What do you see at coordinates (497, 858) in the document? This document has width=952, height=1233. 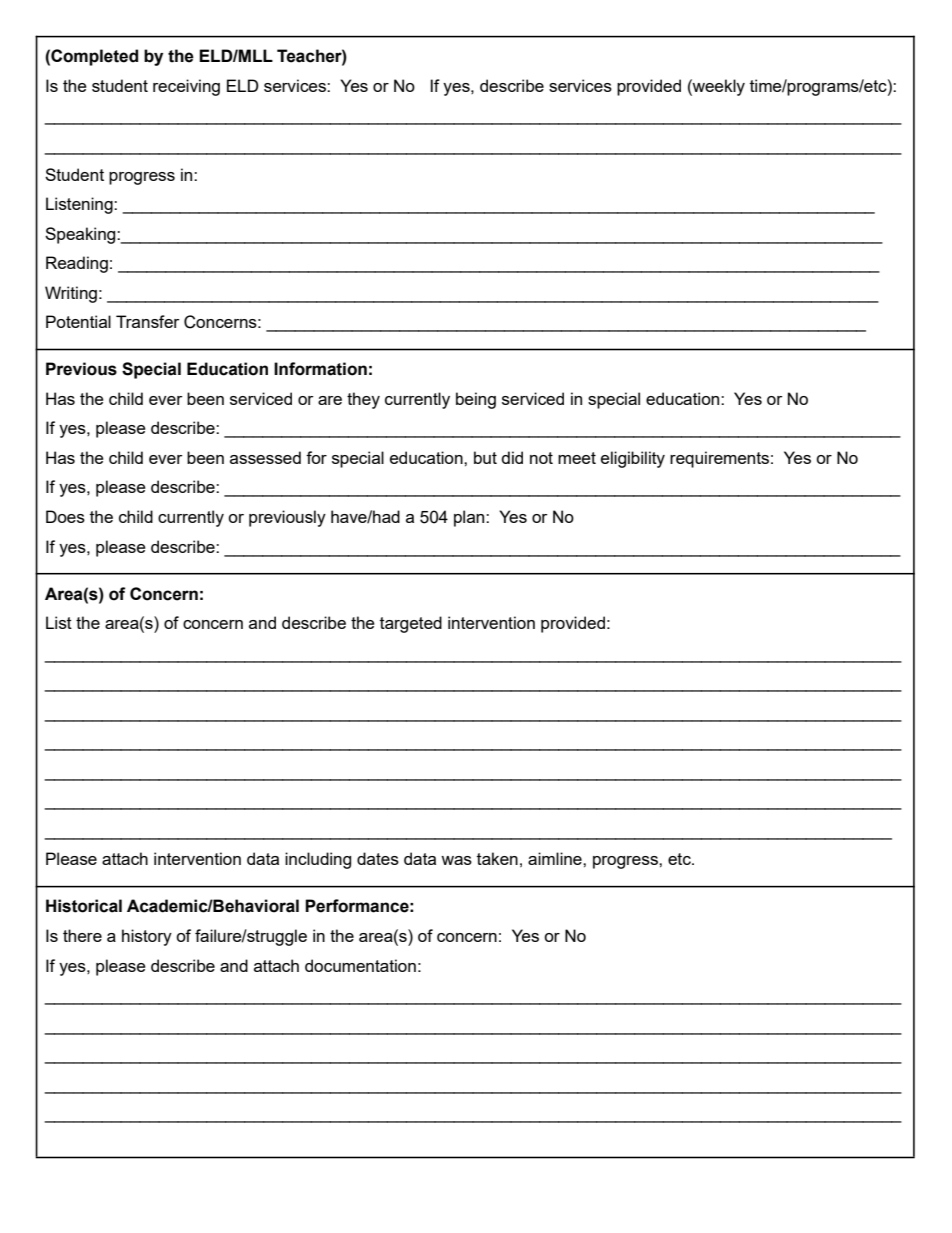 I see `taken` at bounding box center [497, 858].
